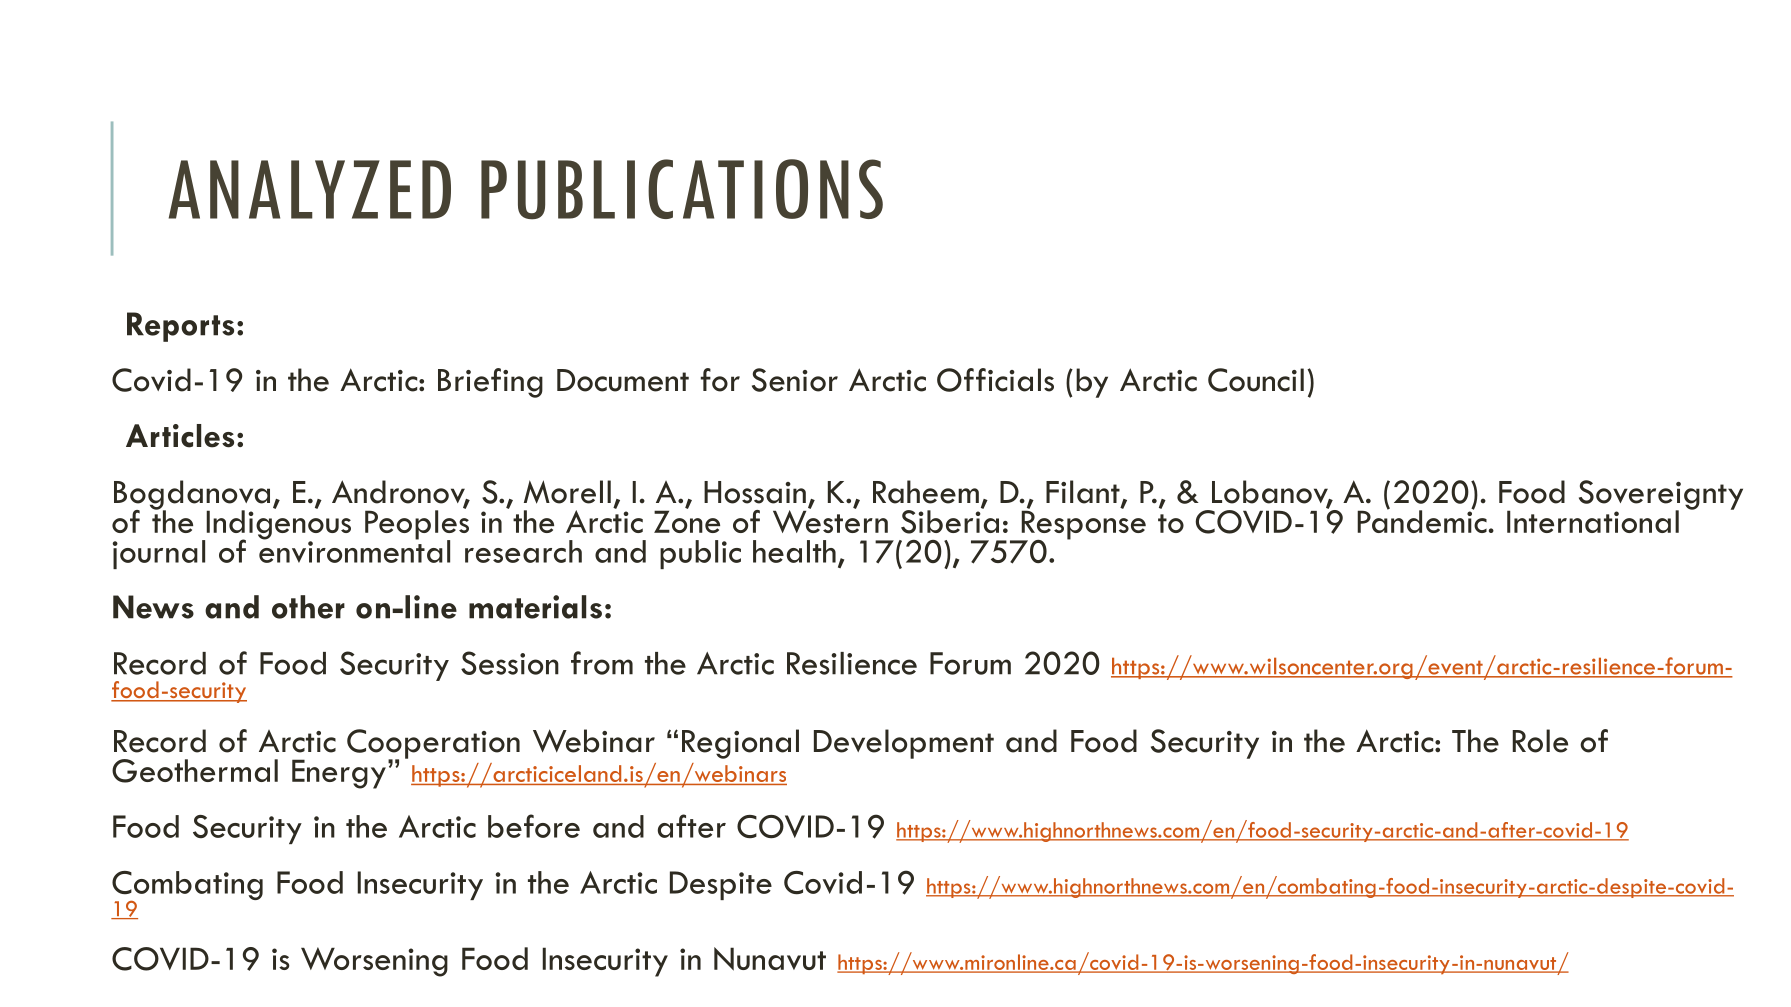 The image size is (1791, 1007). What do you see at coordinates (339, 774) in the screenshot?
I see `Energy` at bounding box center [339, 774].
